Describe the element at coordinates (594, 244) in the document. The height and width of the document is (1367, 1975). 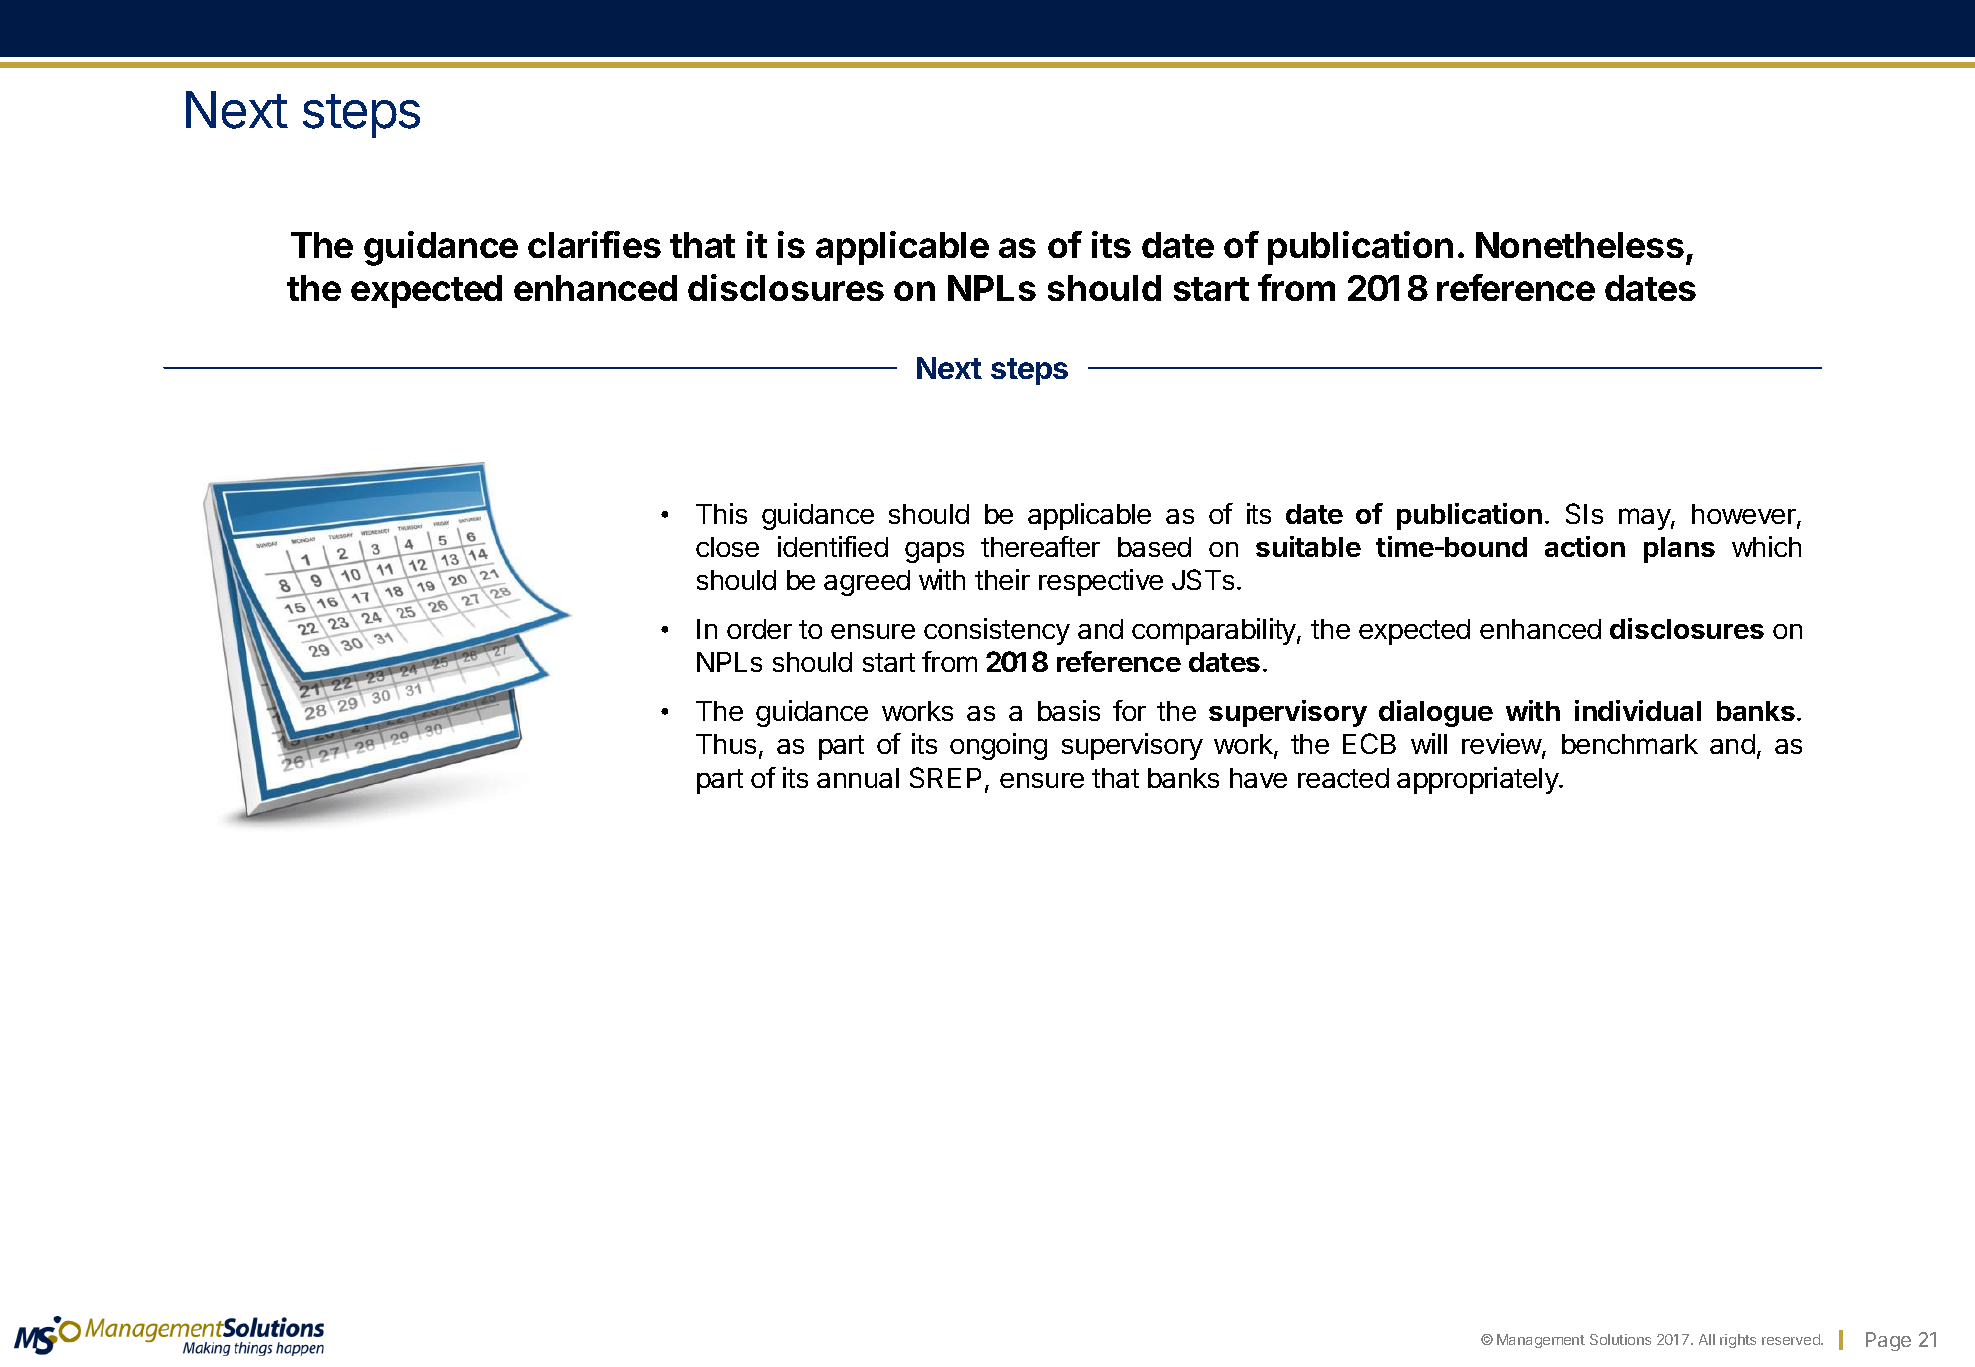
I see `clarifies` at that location.
